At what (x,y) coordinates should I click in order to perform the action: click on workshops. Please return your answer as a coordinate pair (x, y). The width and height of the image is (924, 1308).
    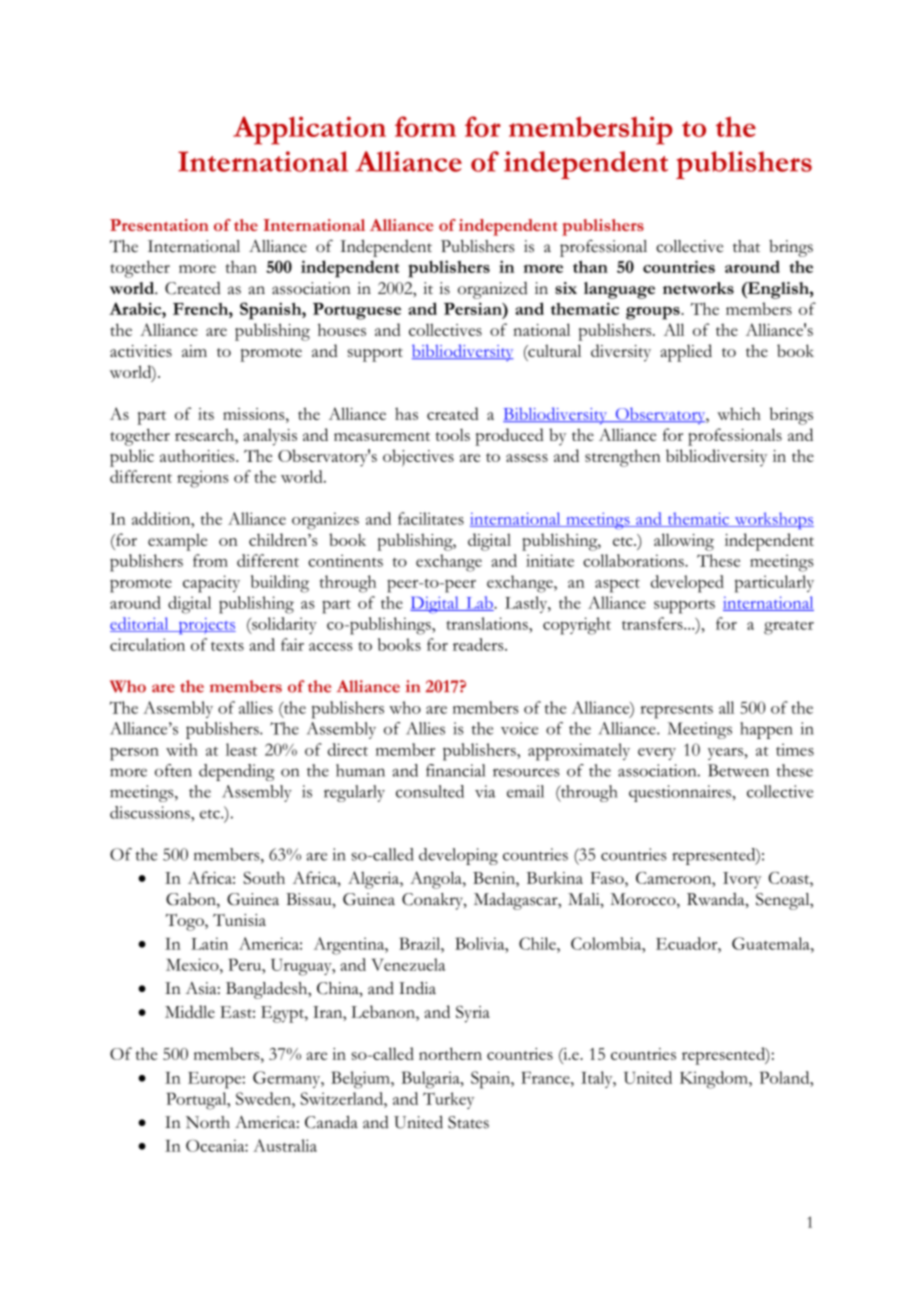
    Looking at the image, I should click on (773, 520).
